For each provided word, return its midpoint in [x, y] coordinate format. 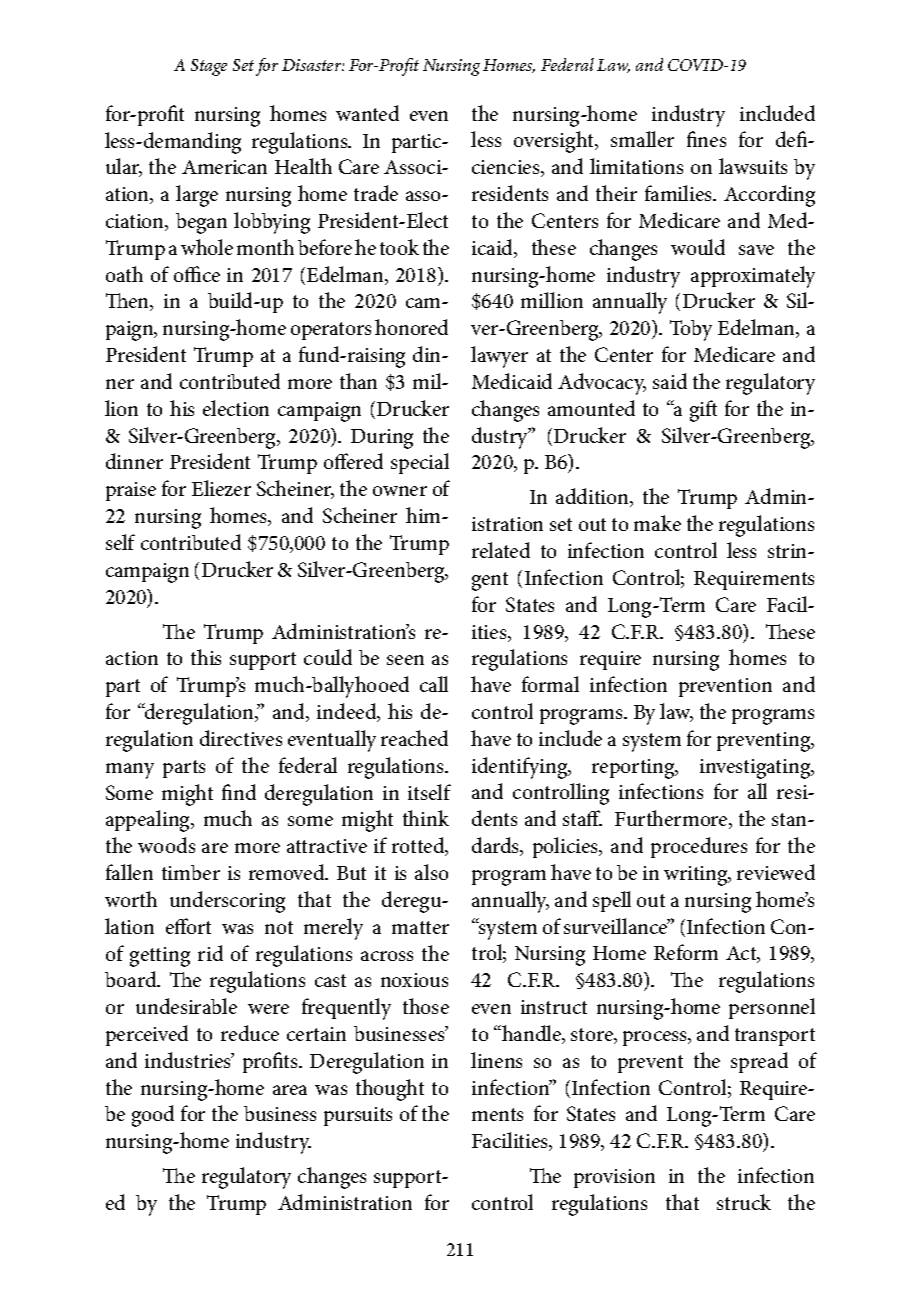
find [239, 792]
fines [706, 139]
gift [703, 411]
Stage [209, 67]
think [426, 818]
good [153, 1116]
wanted [367, 113]
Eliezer [221, 488]
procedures [699, 847]
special [420, 463]
